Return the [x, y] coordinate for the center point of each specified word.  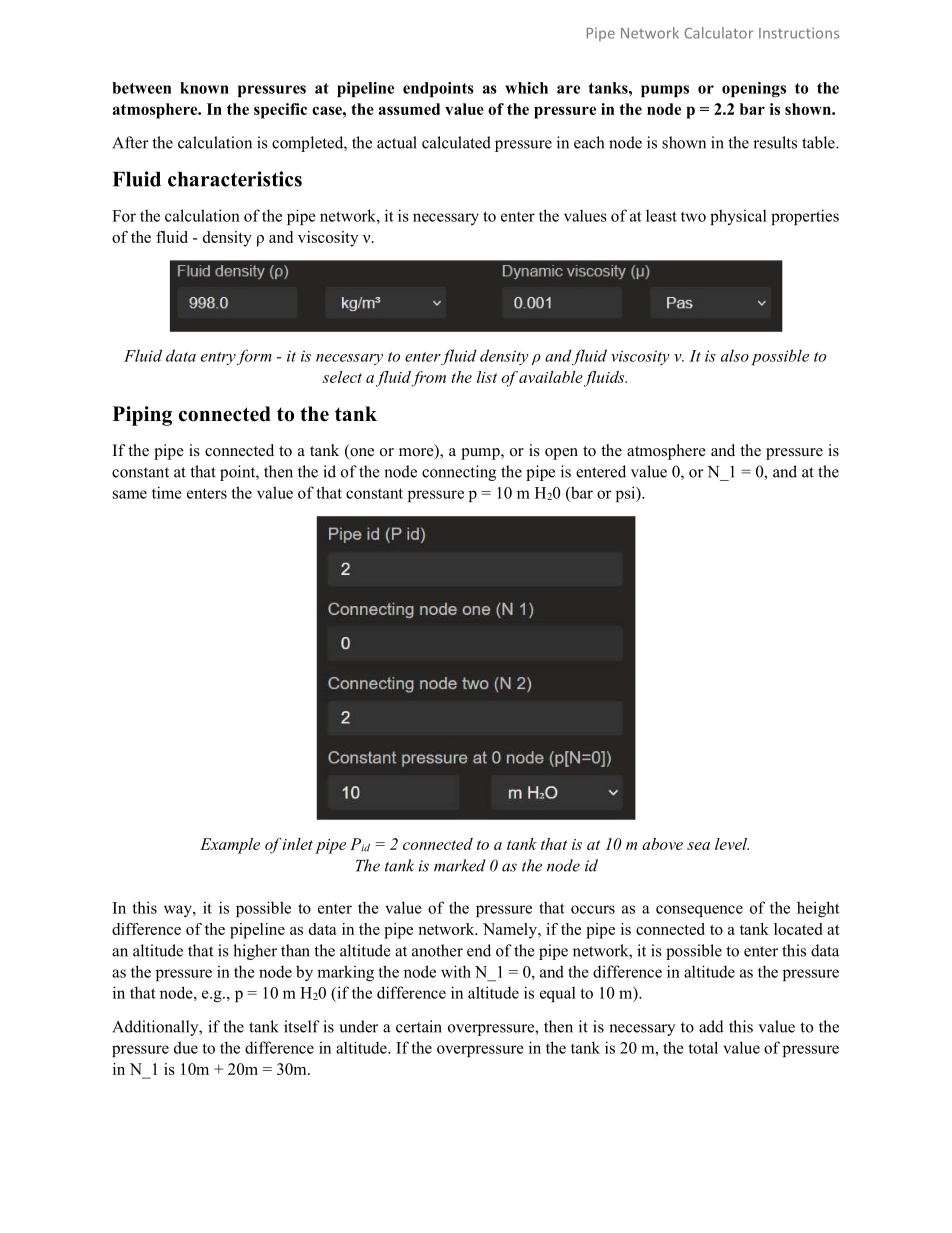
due [186, 1047]
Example [230, 846]
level [732, 844]
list [487, 377]
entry [218, 358]
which [526, 88]
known [204, 88]
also [735, 355]
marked [460, 865]
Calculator [718, 33]
